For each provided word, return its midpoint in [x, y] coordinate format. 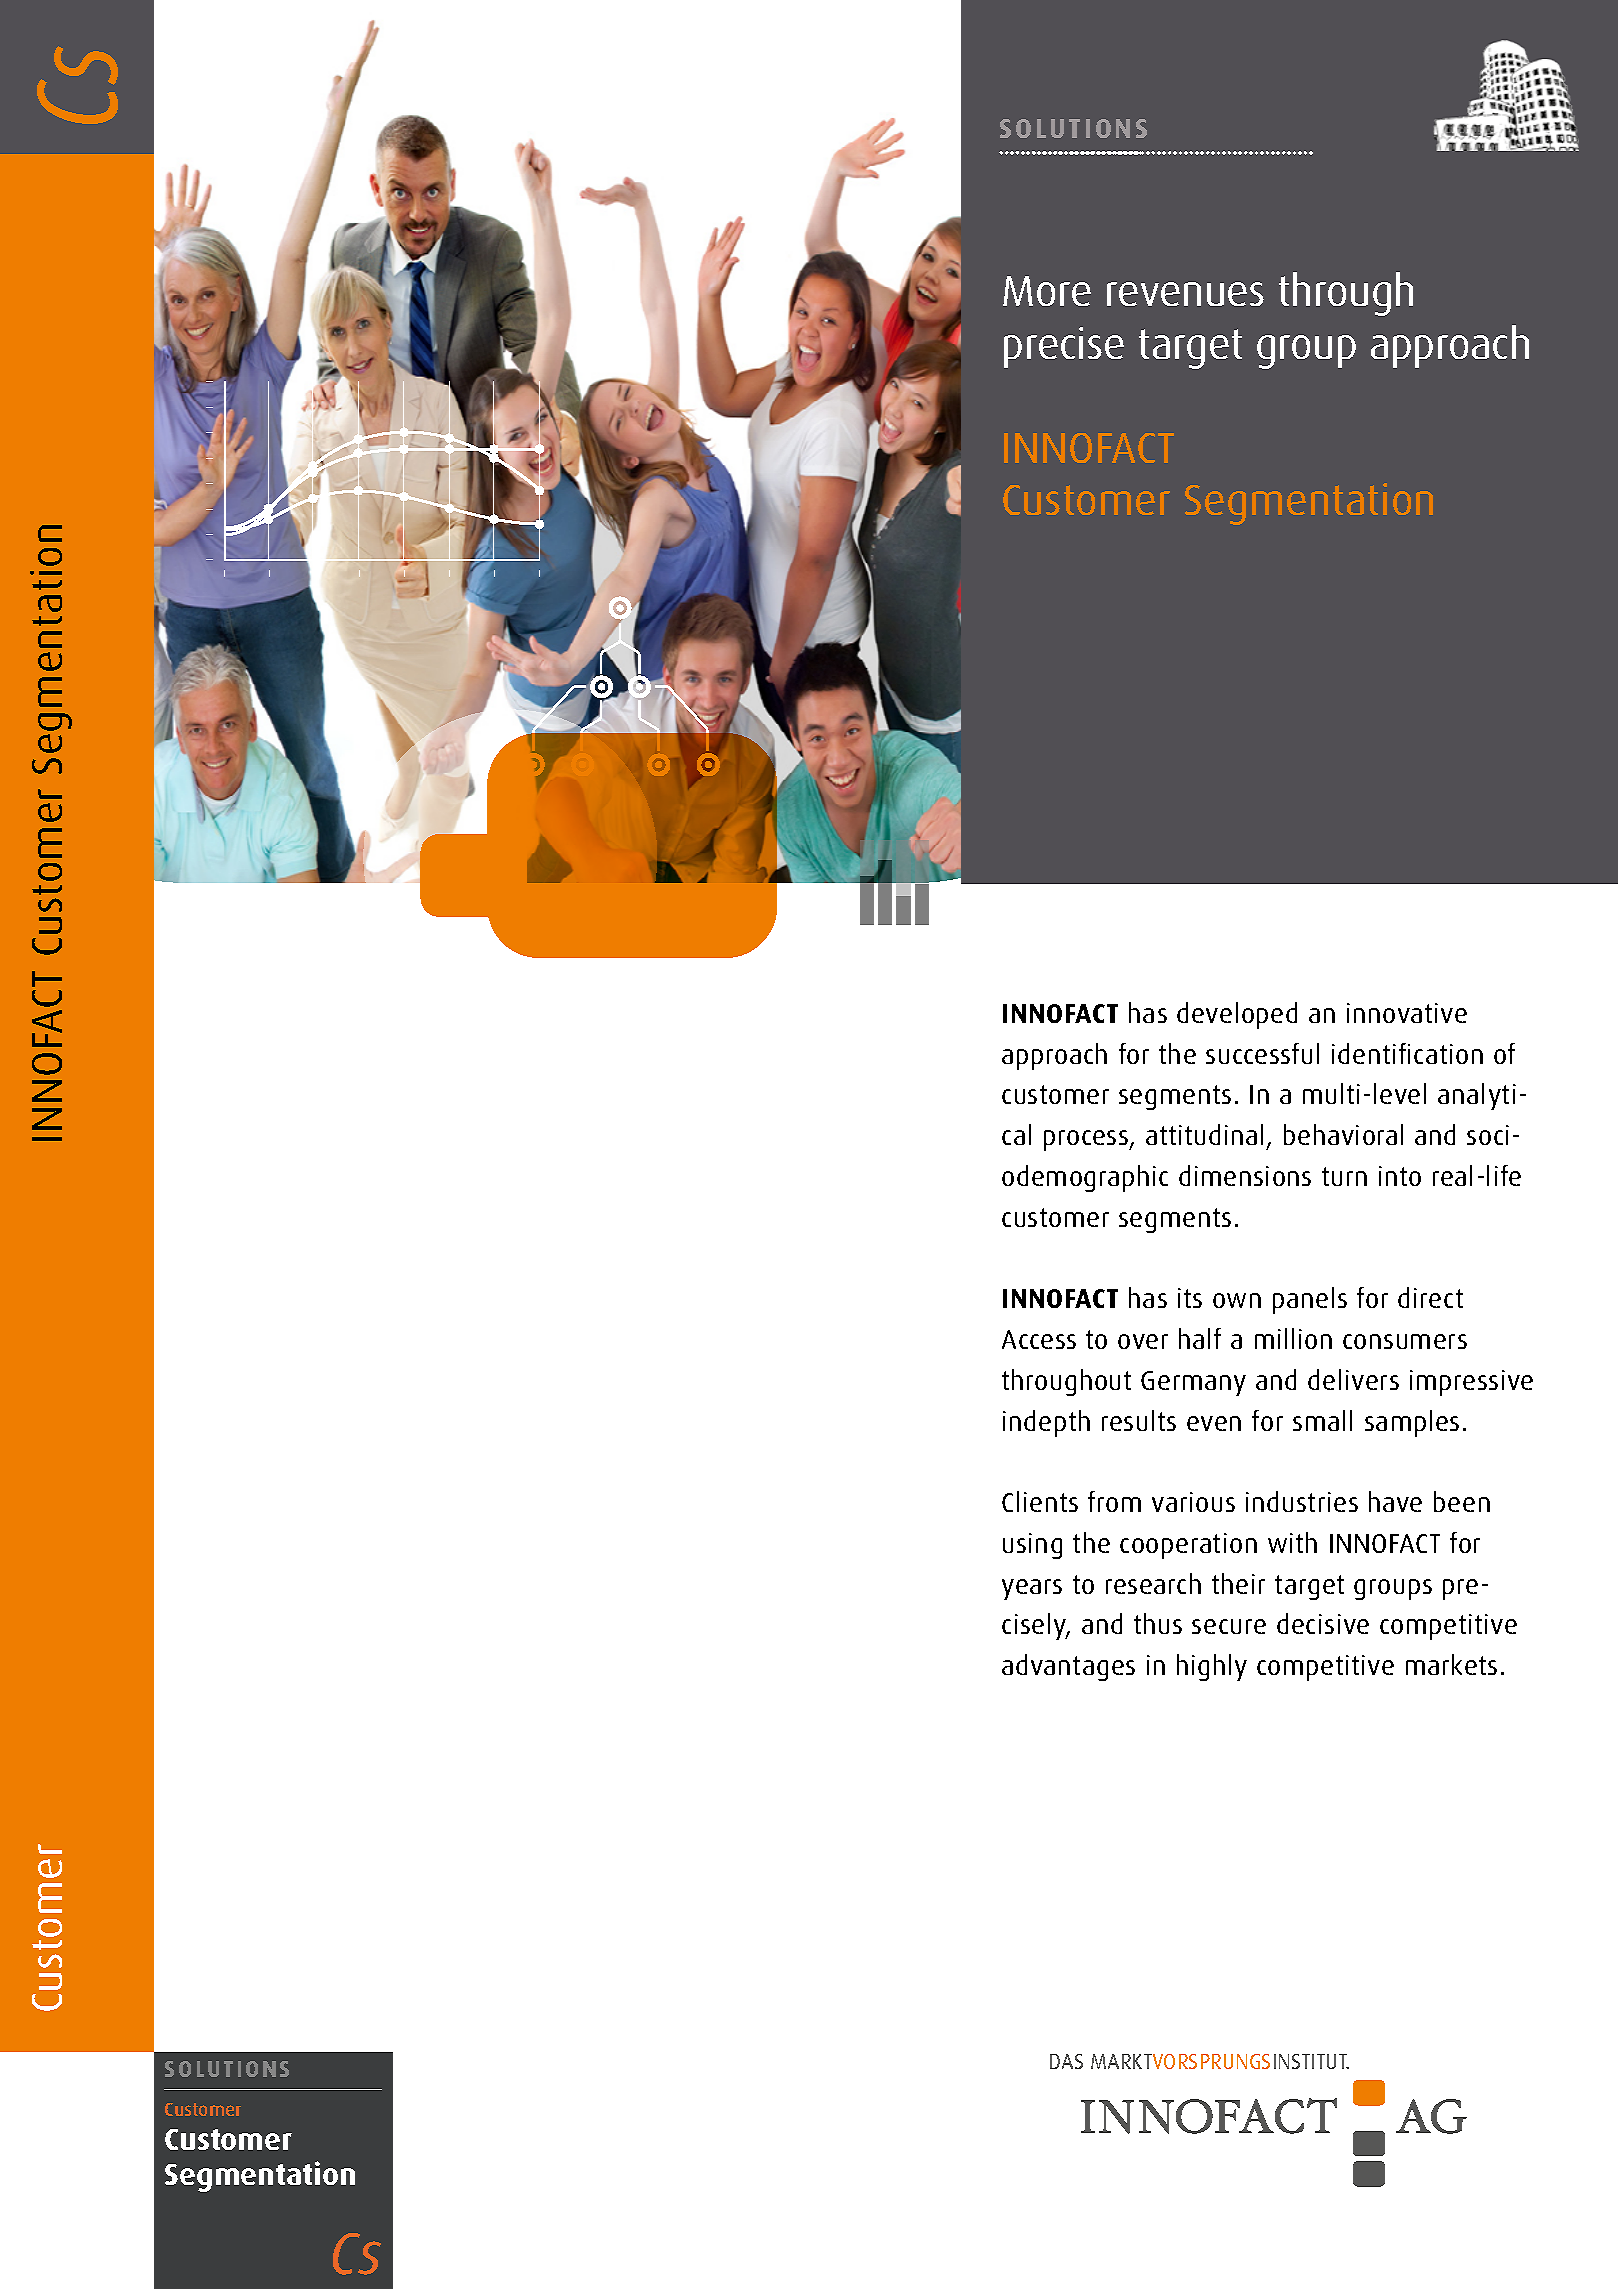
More [1047, 291]
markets [1451, 1664]
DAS [1066, 2061]
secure [1229, 1626]
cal [1016, 1134]
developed [1237, 1015]
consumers [1405, 1341]
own [1237, 1300]
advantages [1068, 1667]
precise [1064, 347]
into [1400, 1176]
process [1087, 1140]
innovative [1407, 1013]
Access [1039, 1339]
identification [1407, 1053]
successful [1262, 1053]
